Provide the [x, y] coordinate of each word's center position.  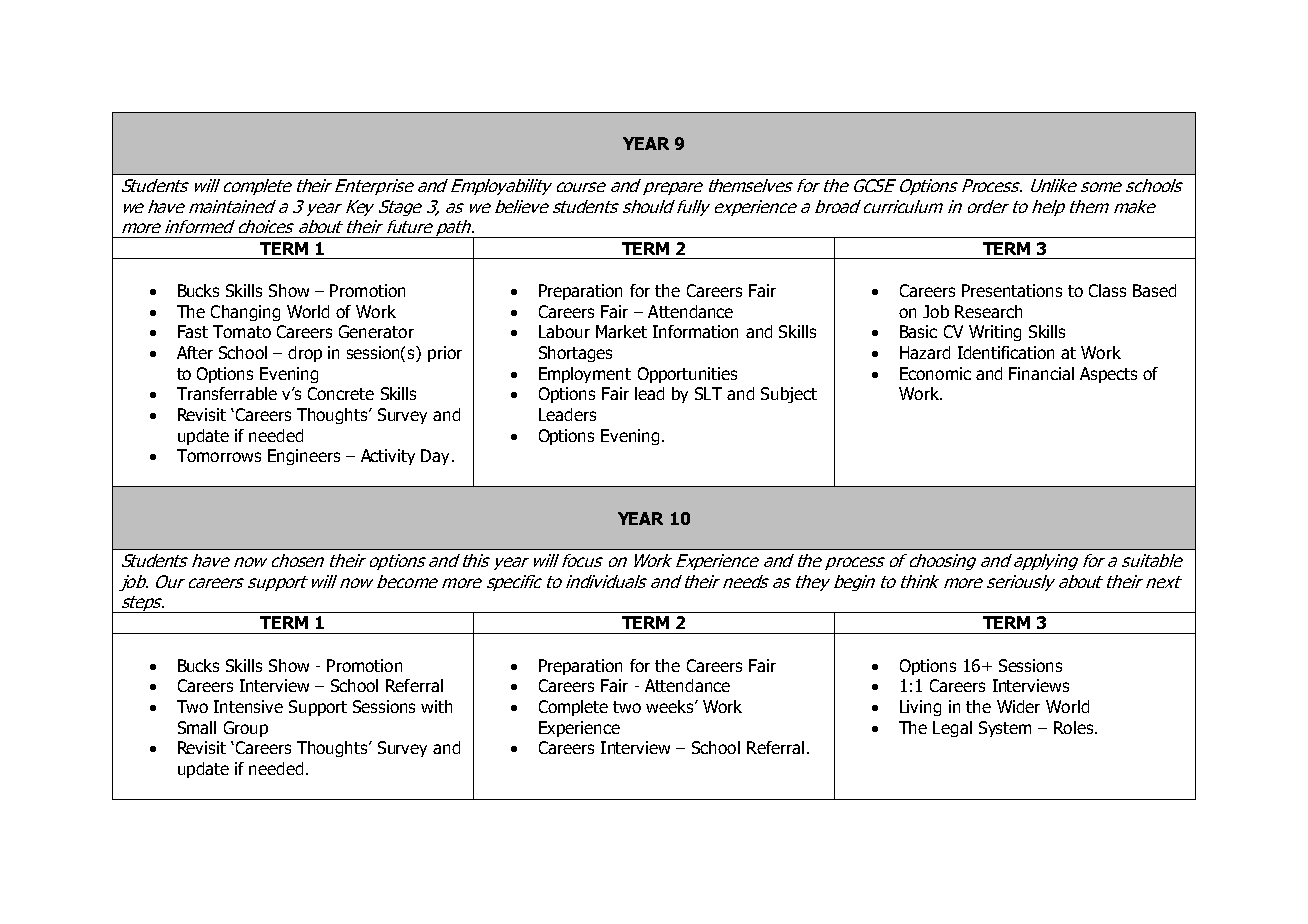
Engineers [304, 457]
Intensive [248, 706]
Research [988, 311]
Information [695, 331]
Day [435, 457]
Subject [789, 395]
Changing [245, 313]
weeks [671, 706]
